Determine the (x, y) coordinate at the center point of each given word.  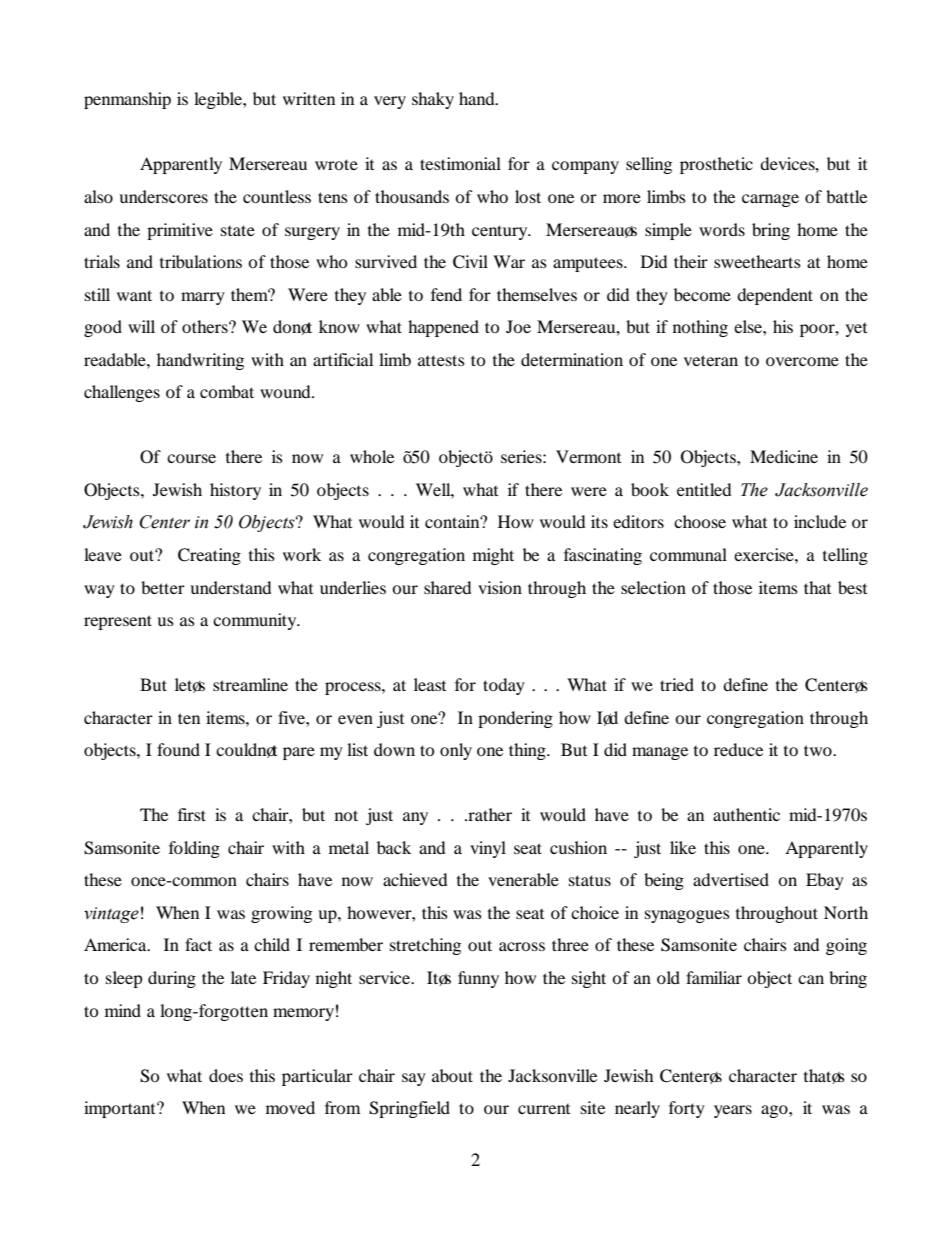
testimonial (460, 163)
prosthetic (716, 165)
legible (219, 100)
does (226, 1075)
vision (500, 587)
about (452, 1075)
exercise (765, 554)
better (163, 587)
